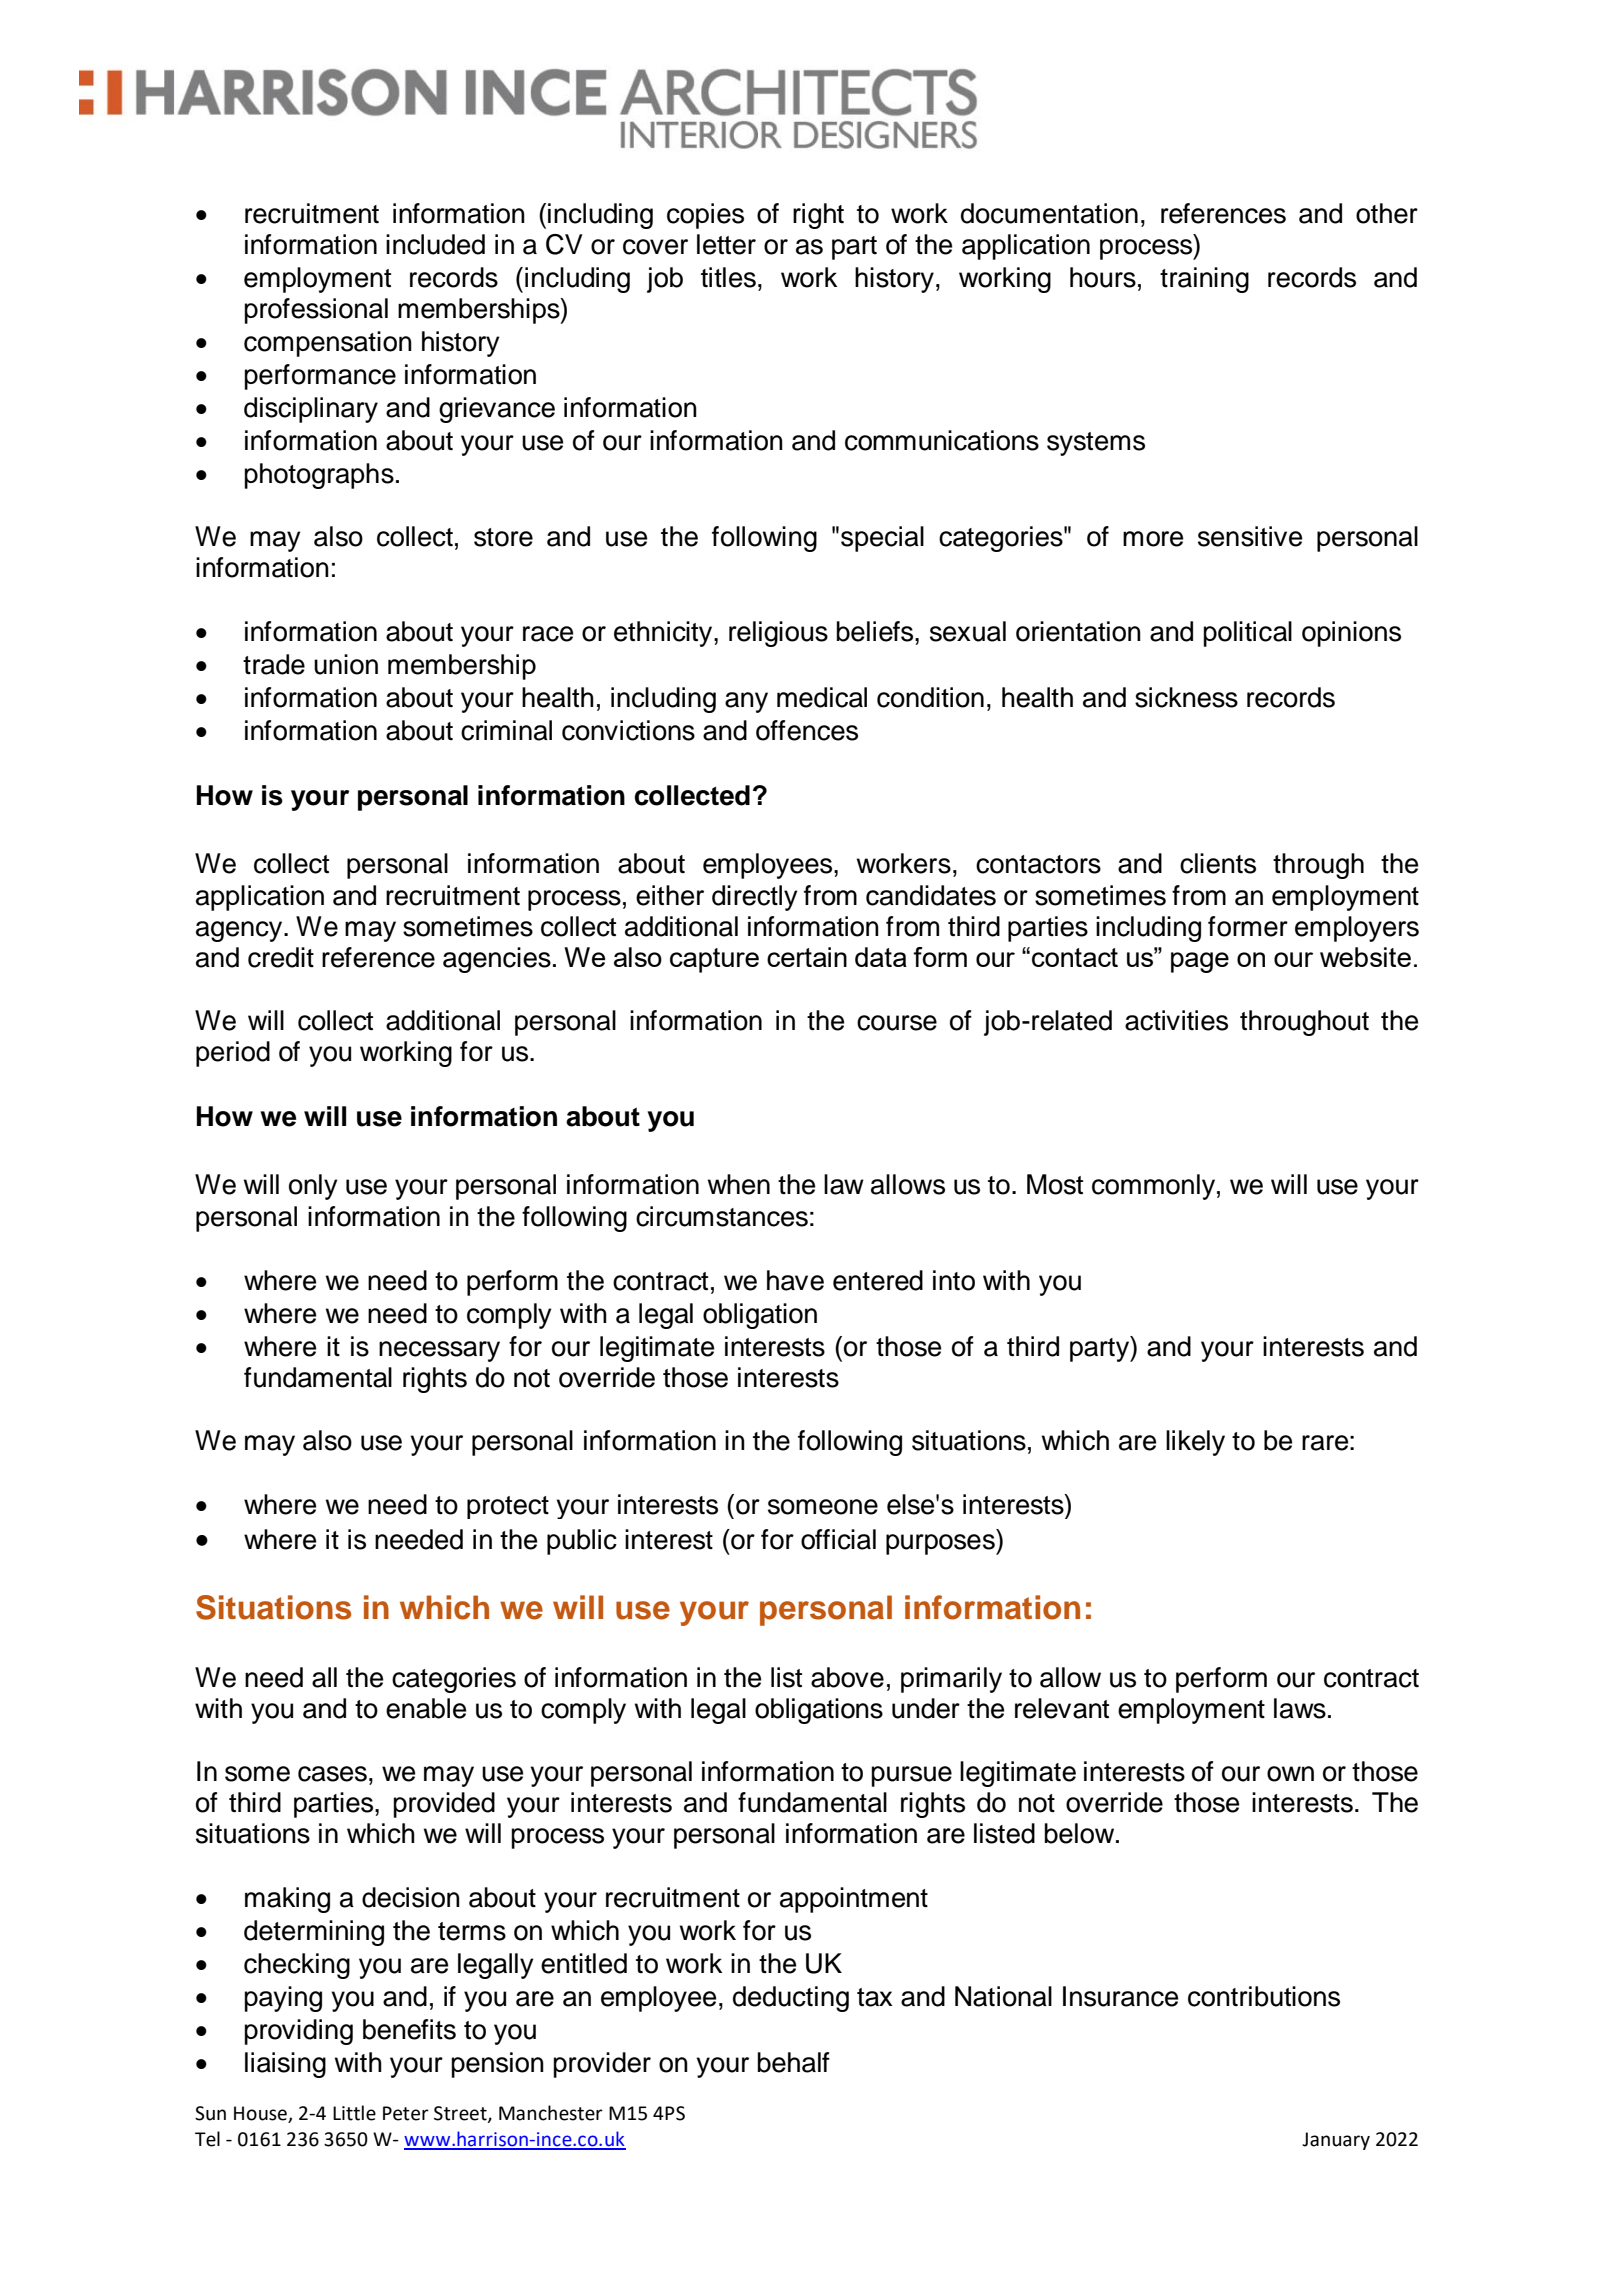 The height and width of the image is (2284, 1614). Describe the element at coordinates (1195, 1443) in the image. I see `likely` at that location.
